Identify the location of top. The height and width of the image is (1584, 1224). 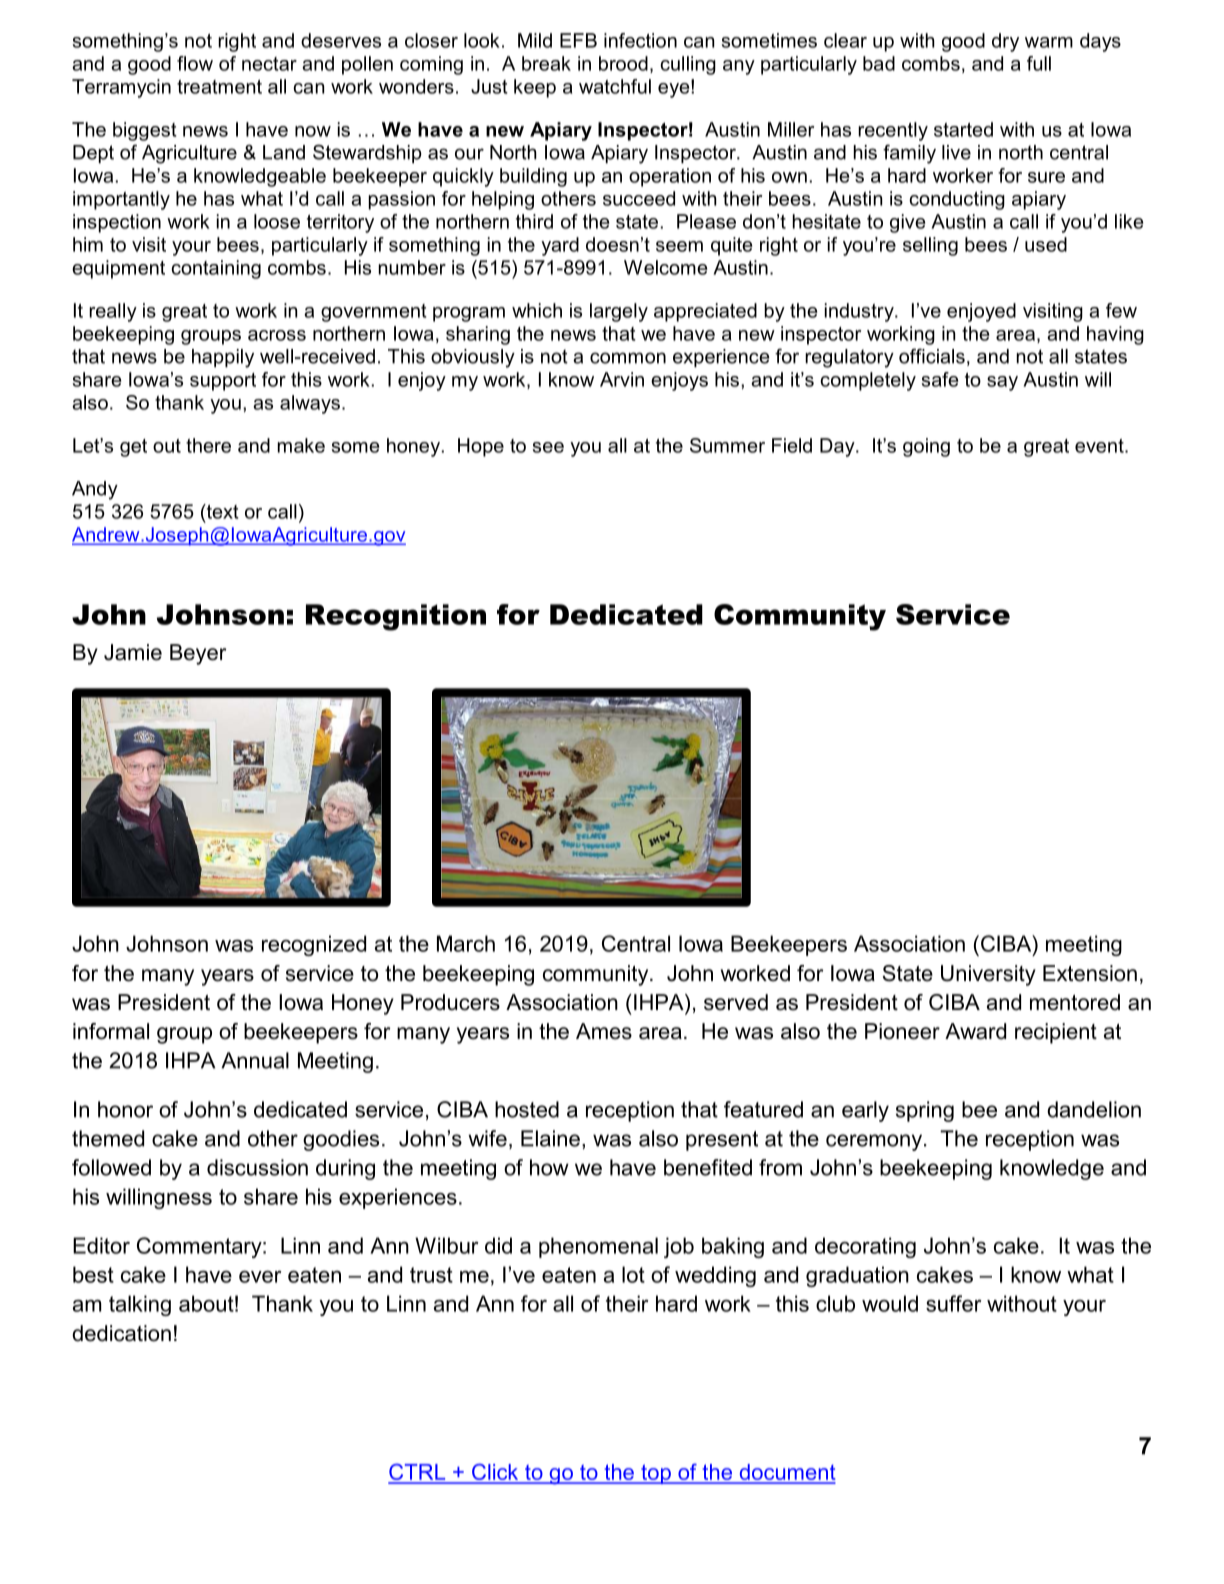
(656, 1474).
